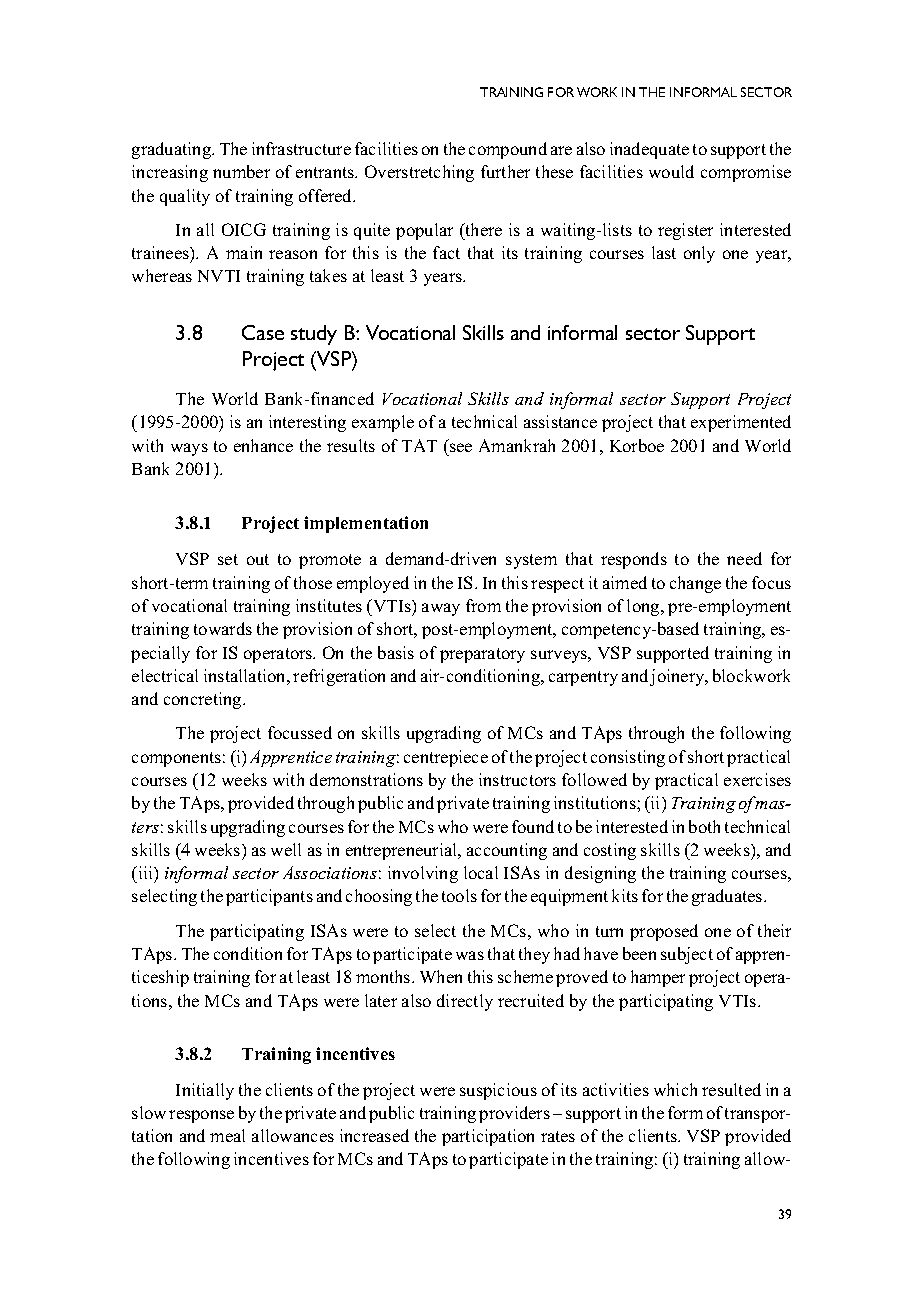 Image resolution: width=924 pixels, height=1308 pixels. I want to click on which, so click(675, 1089).
